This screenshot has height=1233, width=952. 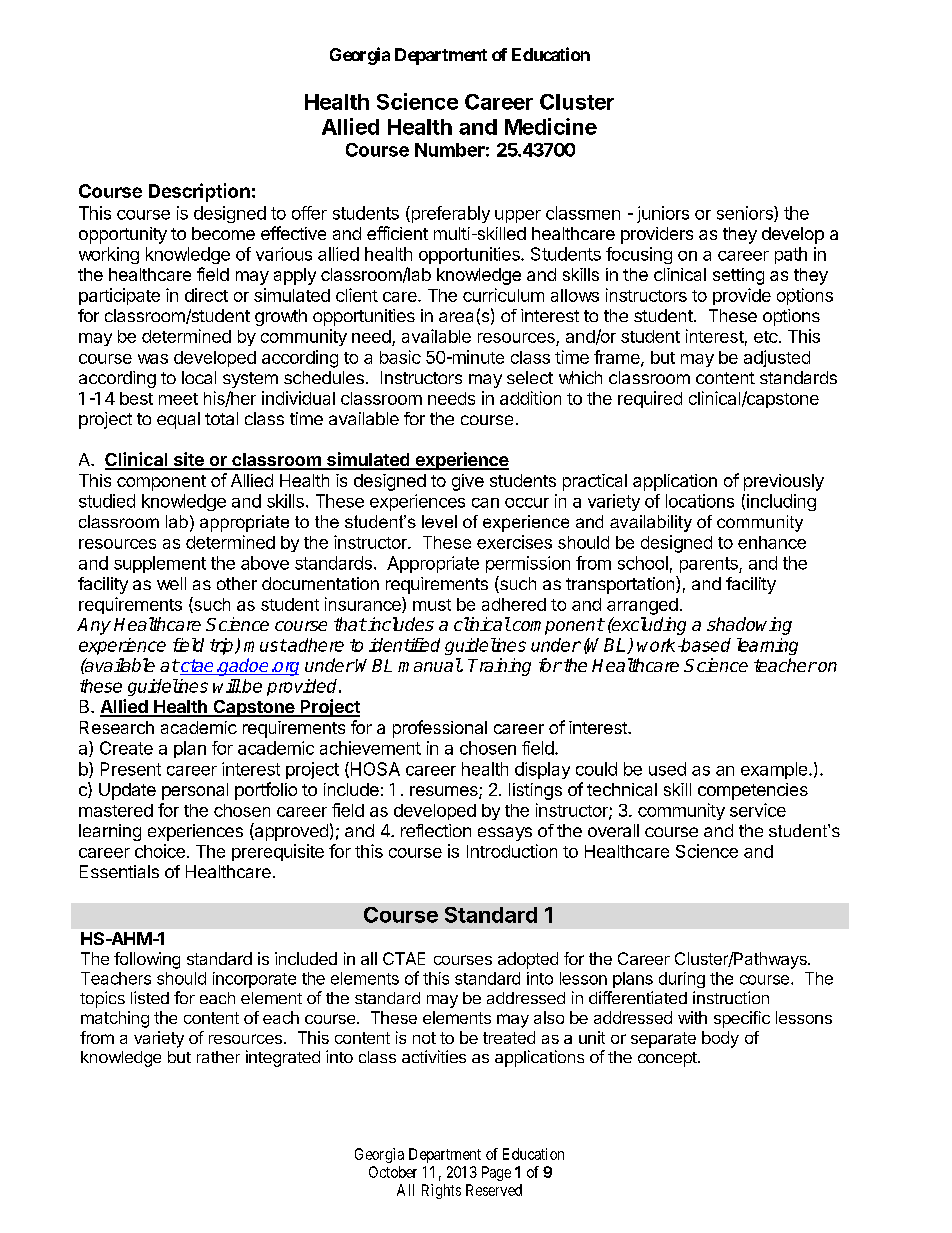 I want to click on concept, so click(x=668, y=1059).
